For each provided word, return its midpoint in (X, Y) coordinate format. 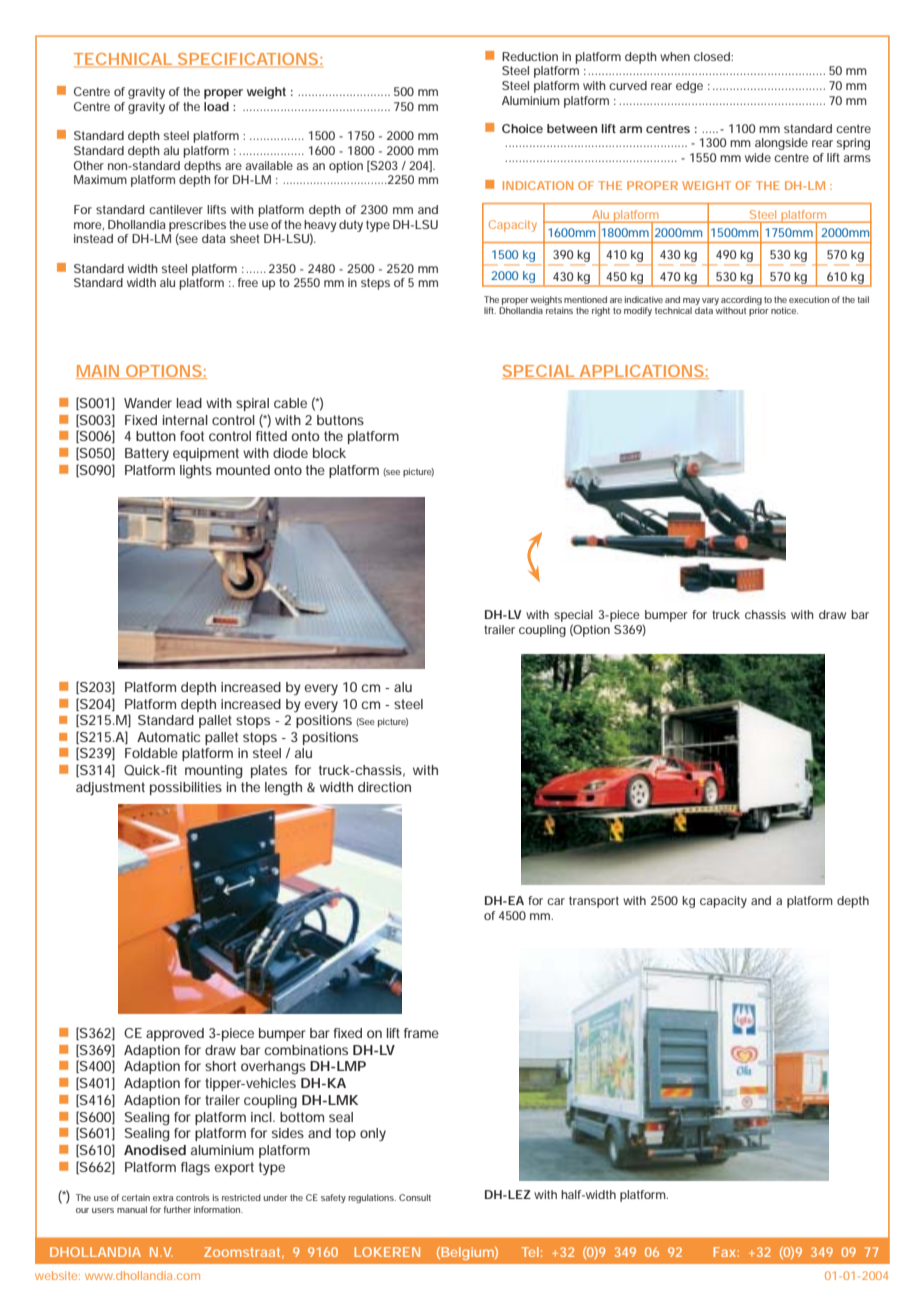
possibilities (186, 788)
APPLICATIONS (641, 372)
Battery (147, 455)
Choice (522, 128)
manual (132, 1209)
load (216, 106)
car (556, 901)
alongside (781, 144)
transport (594, 902)
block (329, 453)
